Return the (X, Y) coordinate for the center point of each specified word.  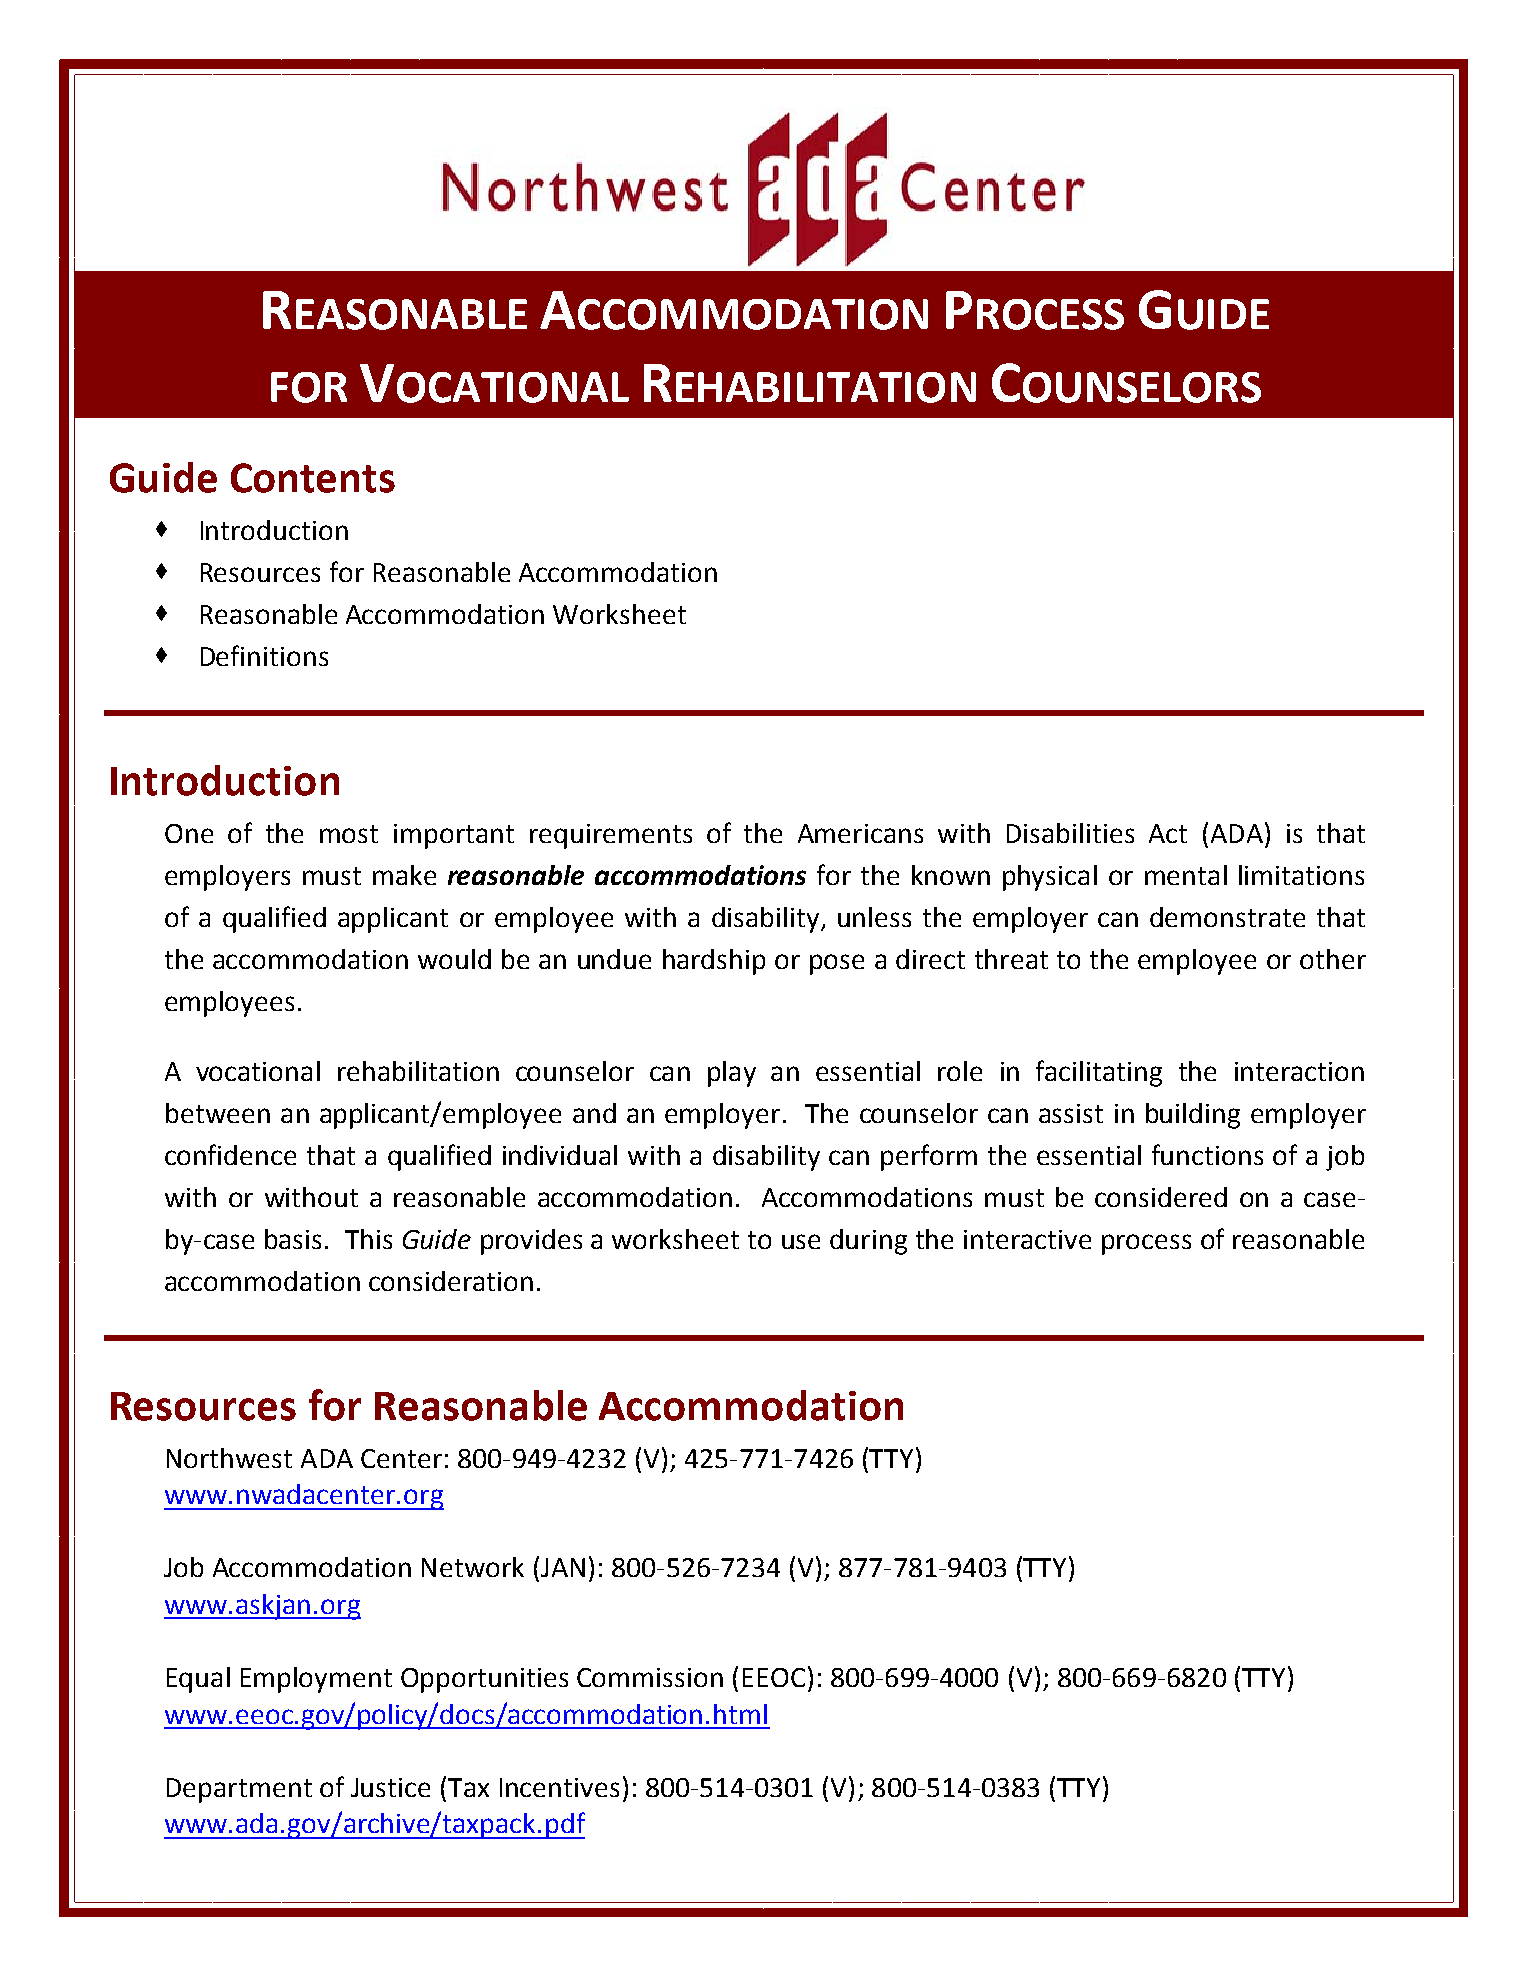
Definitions (264, 655)
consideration (451, 1281)
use (801, 1241)
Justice (390, 1787)
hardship (714, 962)
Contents (313, 478)
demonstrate (1227, 917)
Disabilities (1070, 833)
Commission (650, 1677)
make (404, 875)
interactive (1027, 1239)
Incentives (559, 1787)
